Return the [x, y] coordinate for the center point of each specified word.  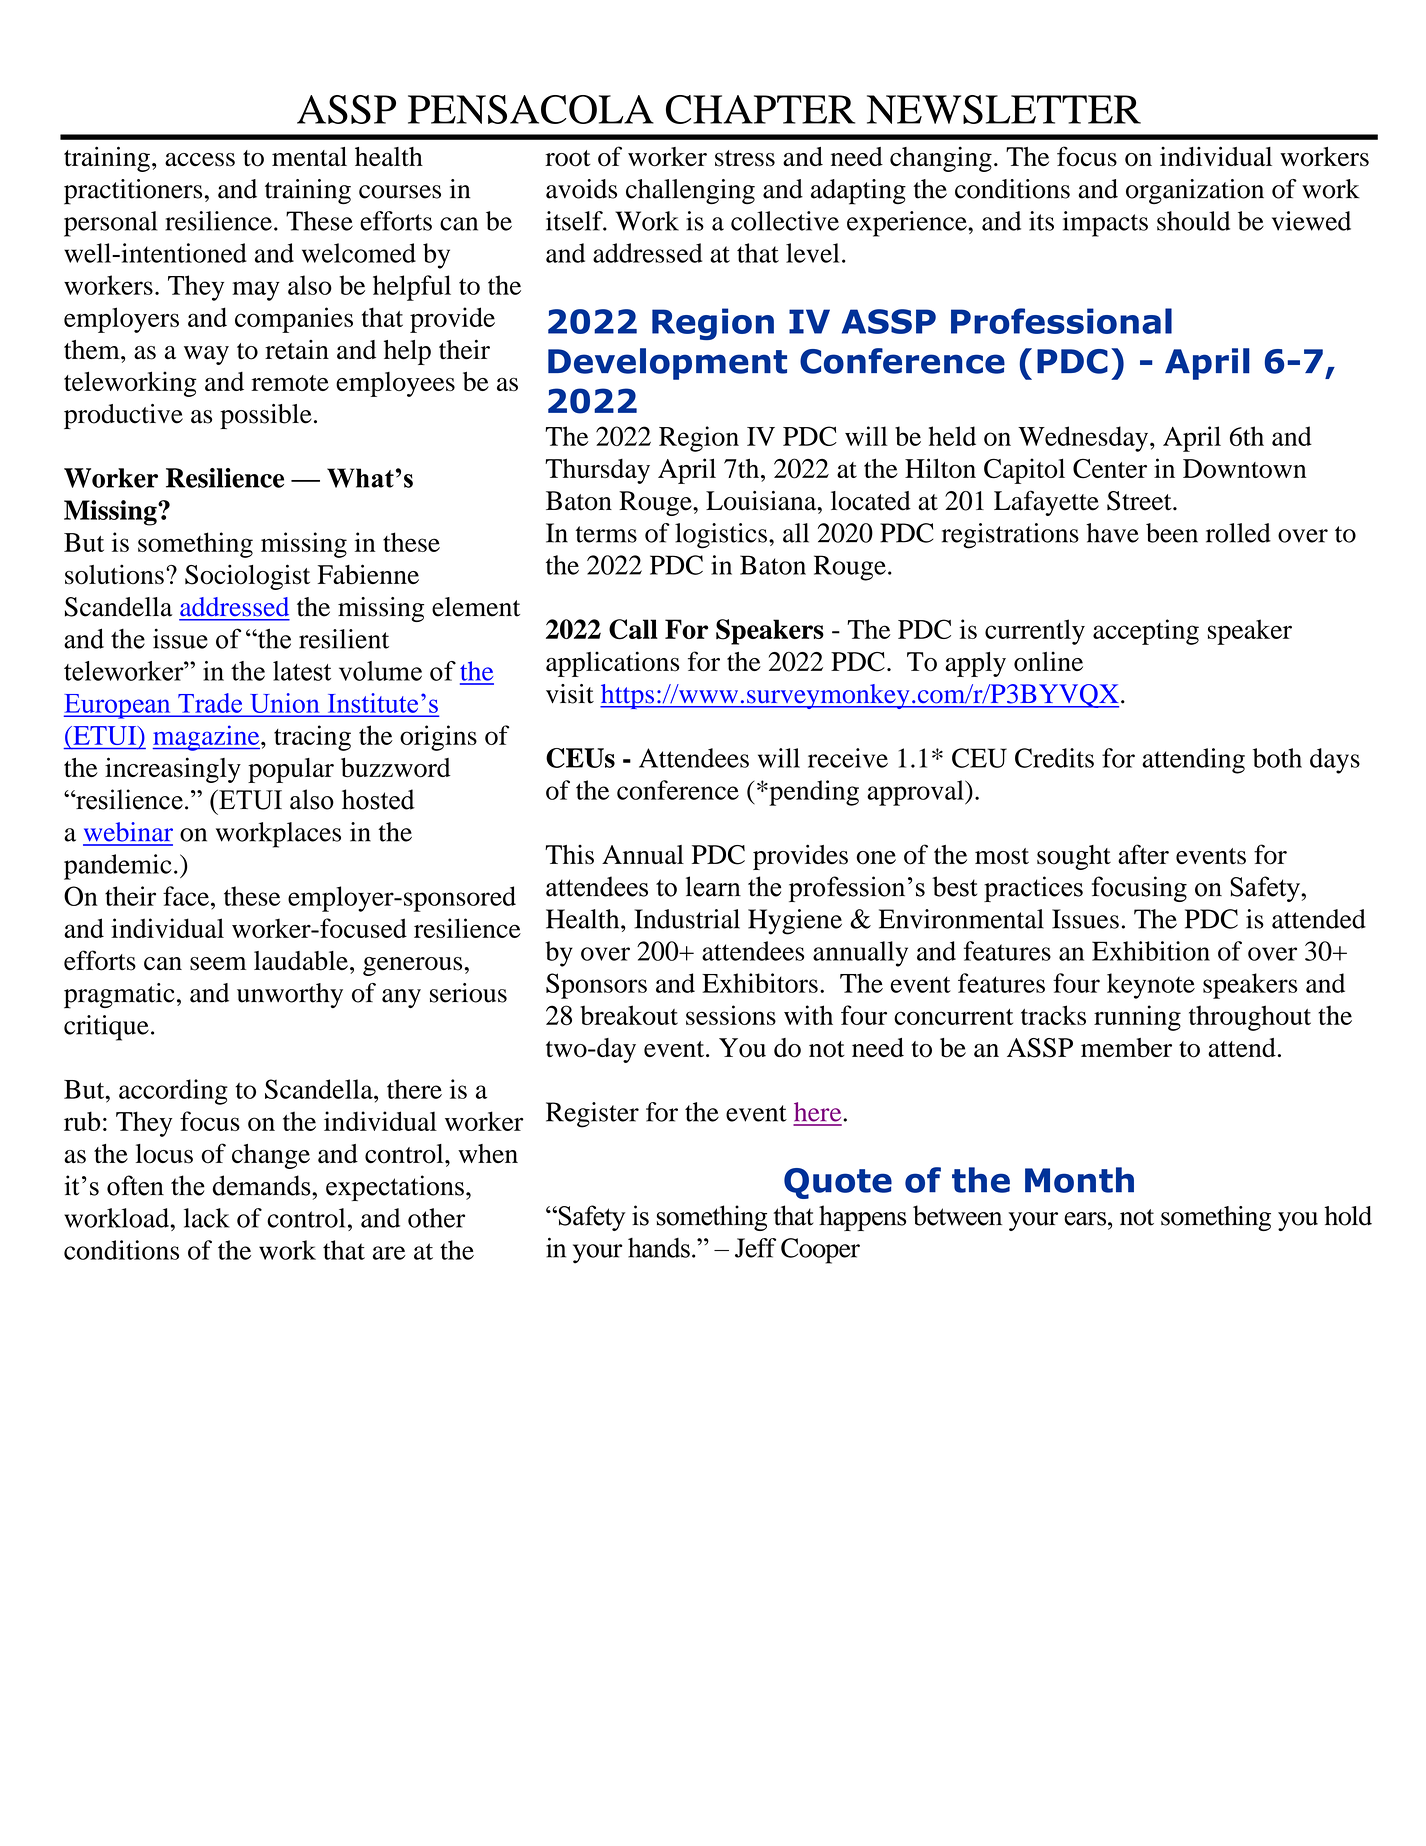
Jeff [755, 1248]
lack [207, 1218]
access [200, 160]
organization [1195, 191]
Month [1079, 1180]
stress [745, 158]
